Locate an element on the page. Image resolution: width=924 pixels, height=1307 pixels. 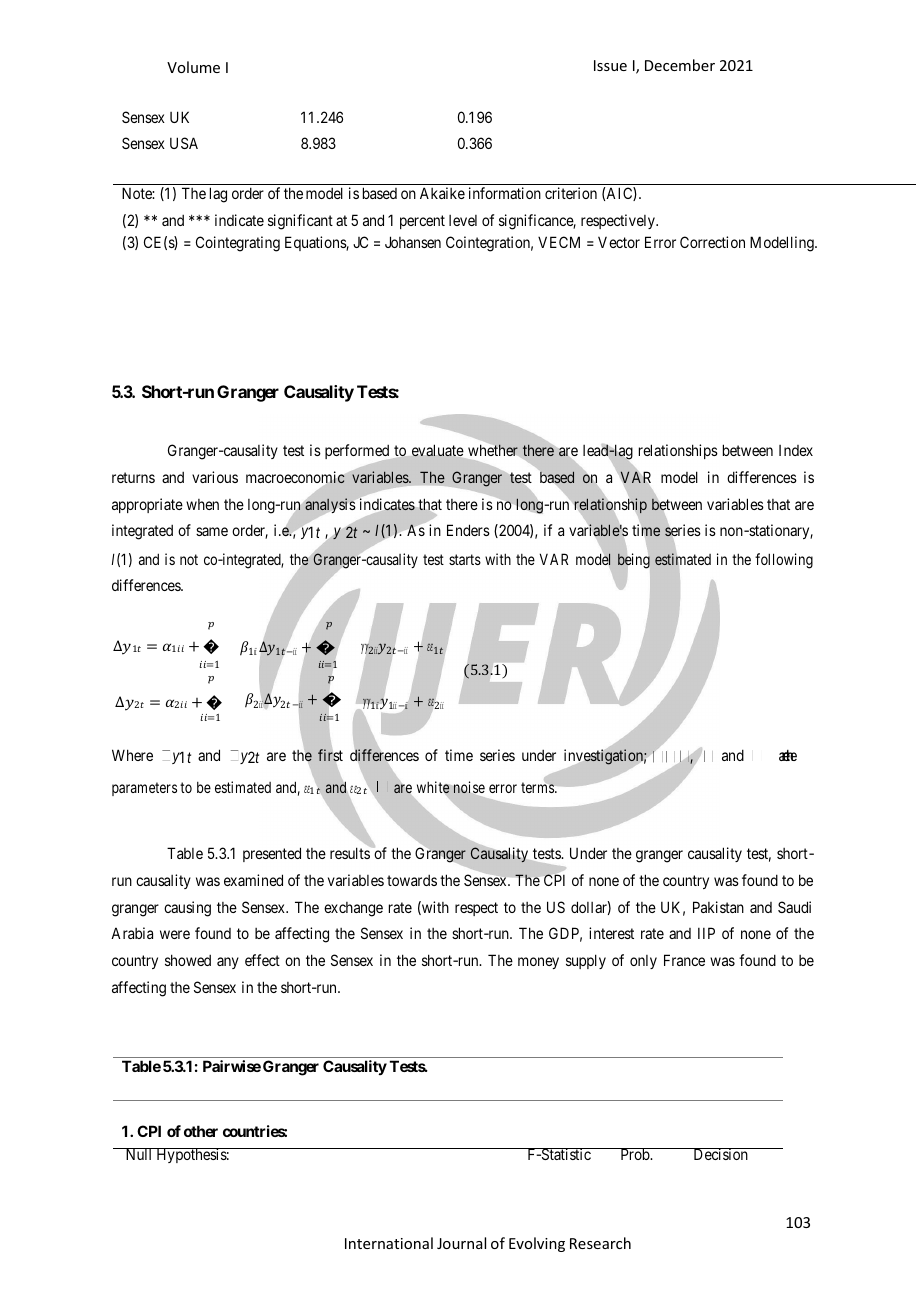
Index is located at coordinates (796, 450).
